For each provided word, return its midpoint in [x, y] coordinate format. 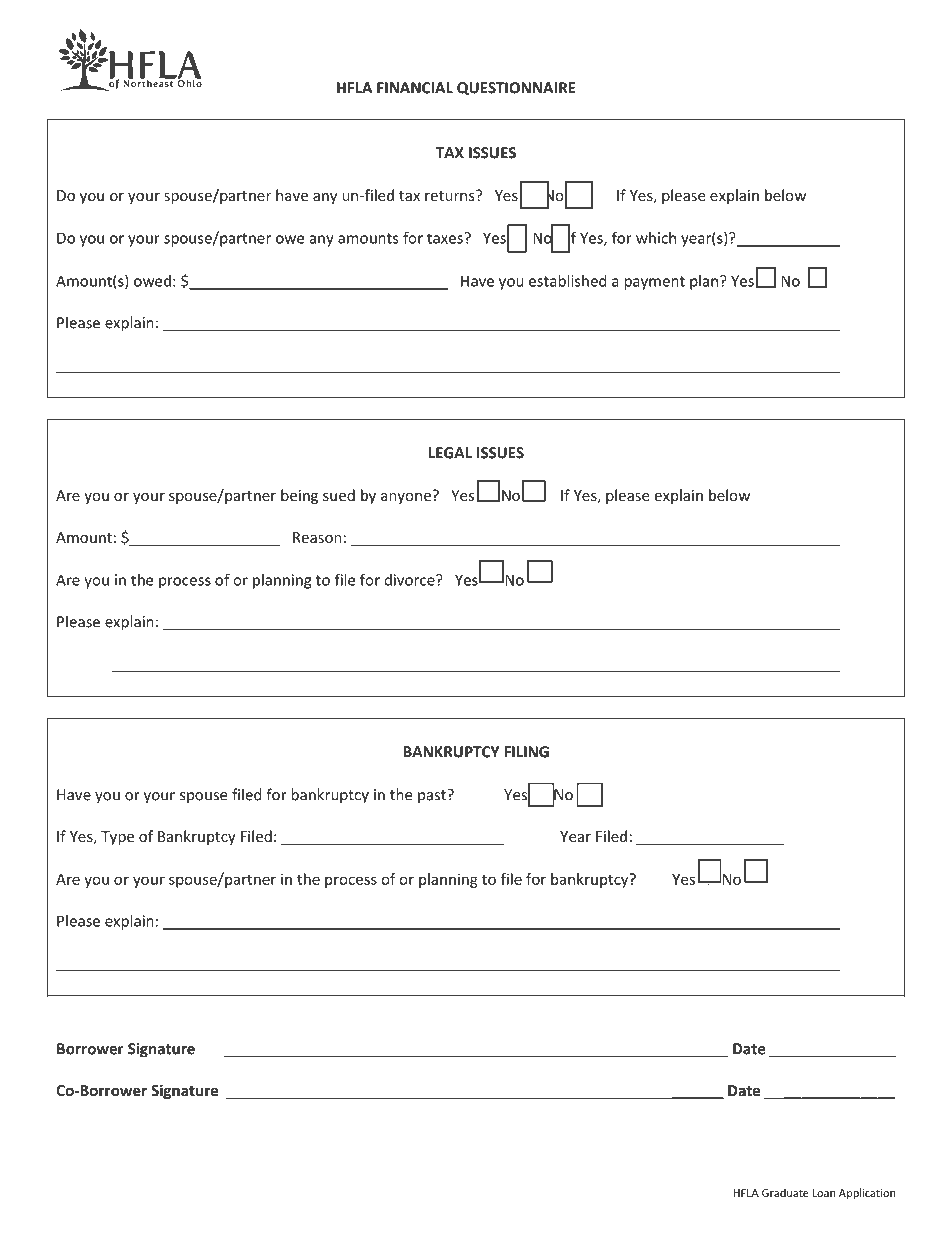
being [299, 496]
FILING [526, 752]
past [433, 796]
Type [117, 838]
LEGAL [450, 453]
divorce [411, 580]
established [568, 281]
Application [867, 1193]
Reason [317, 537]
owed [152, 281]
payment [654, 283]
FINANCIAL [415, 88]
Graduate [785, 1192]
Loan [823, 1193]
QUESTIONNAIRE [516, 88]
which [656, 238]
